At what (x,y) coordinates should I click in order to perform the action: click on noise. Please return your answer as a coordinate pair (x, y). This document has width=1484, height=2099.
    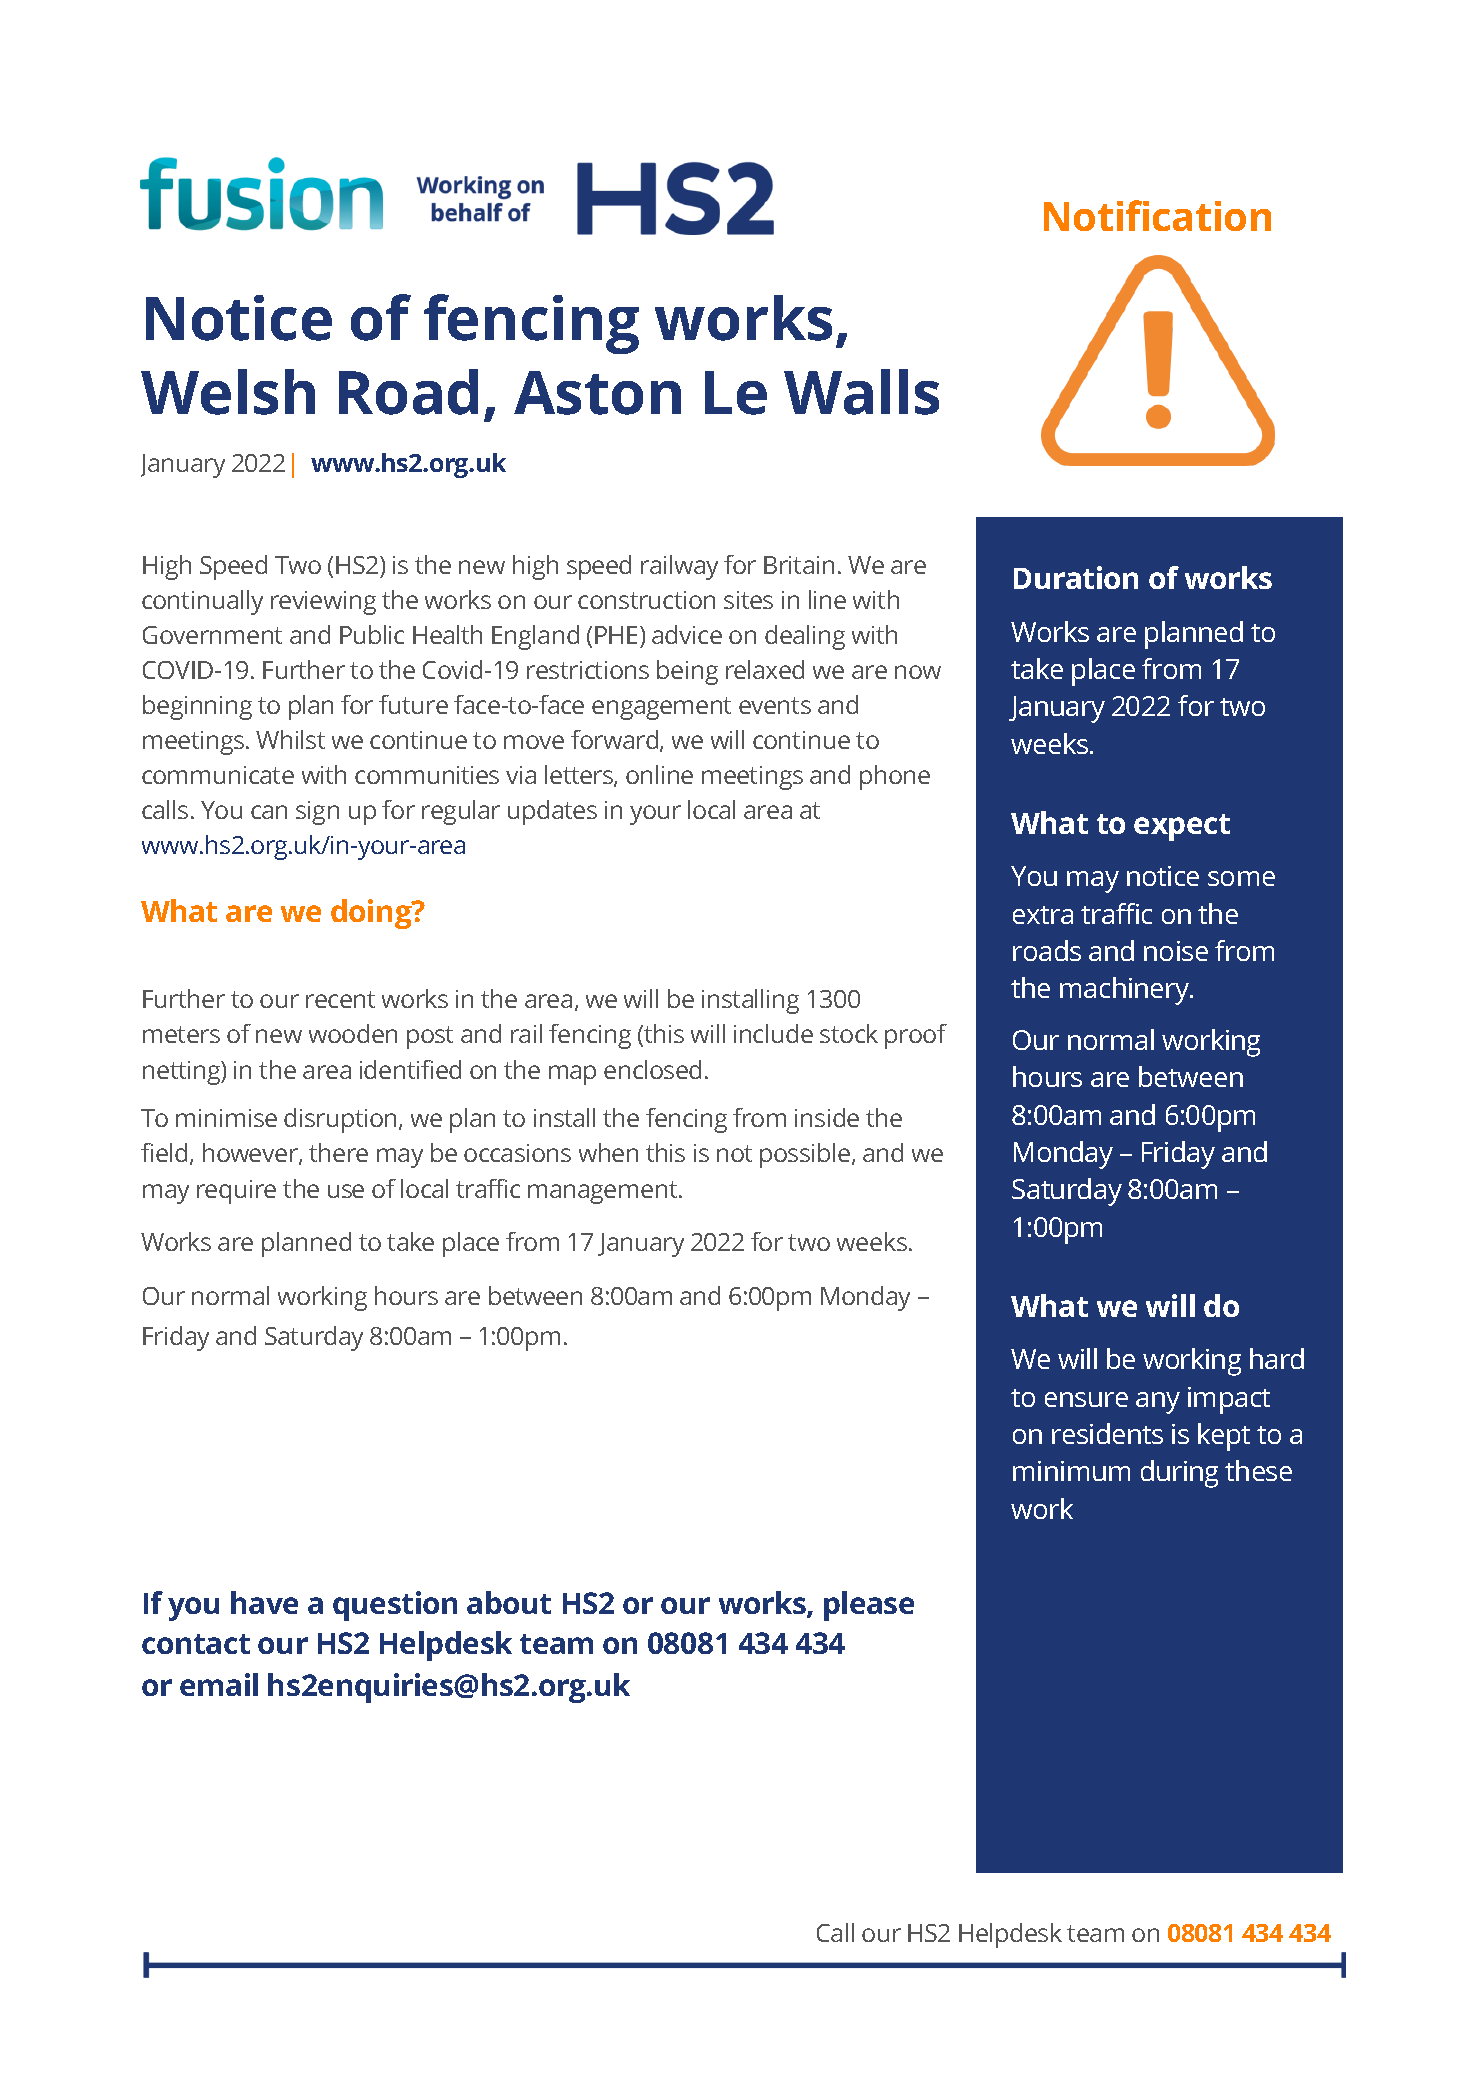
    Looking at the image, I should click on (1176, 951).
